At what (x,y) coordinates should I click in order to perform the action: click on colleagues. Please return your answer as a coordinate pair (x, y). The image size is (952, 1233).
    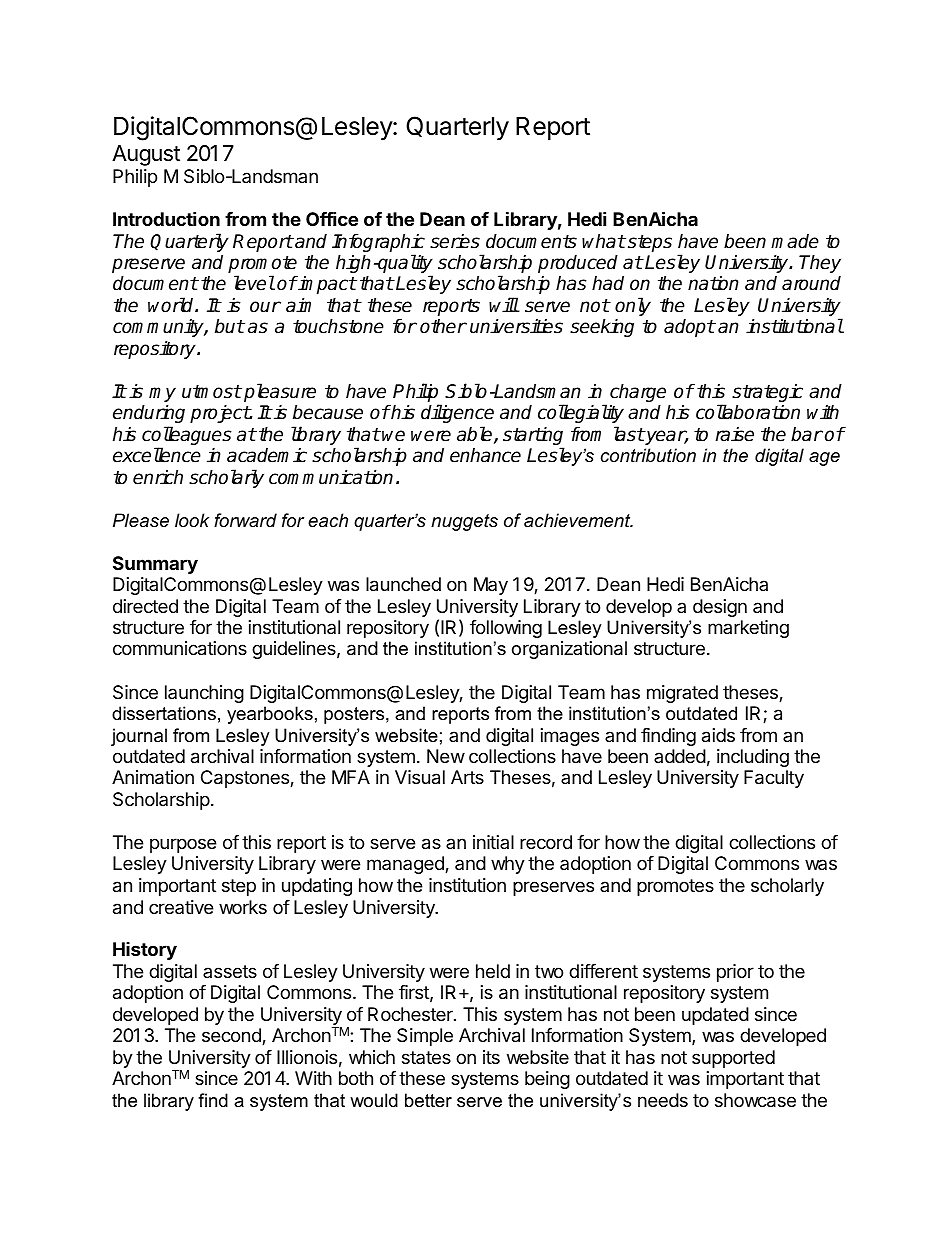
    Looking at the image, I should click on (187, 437).
